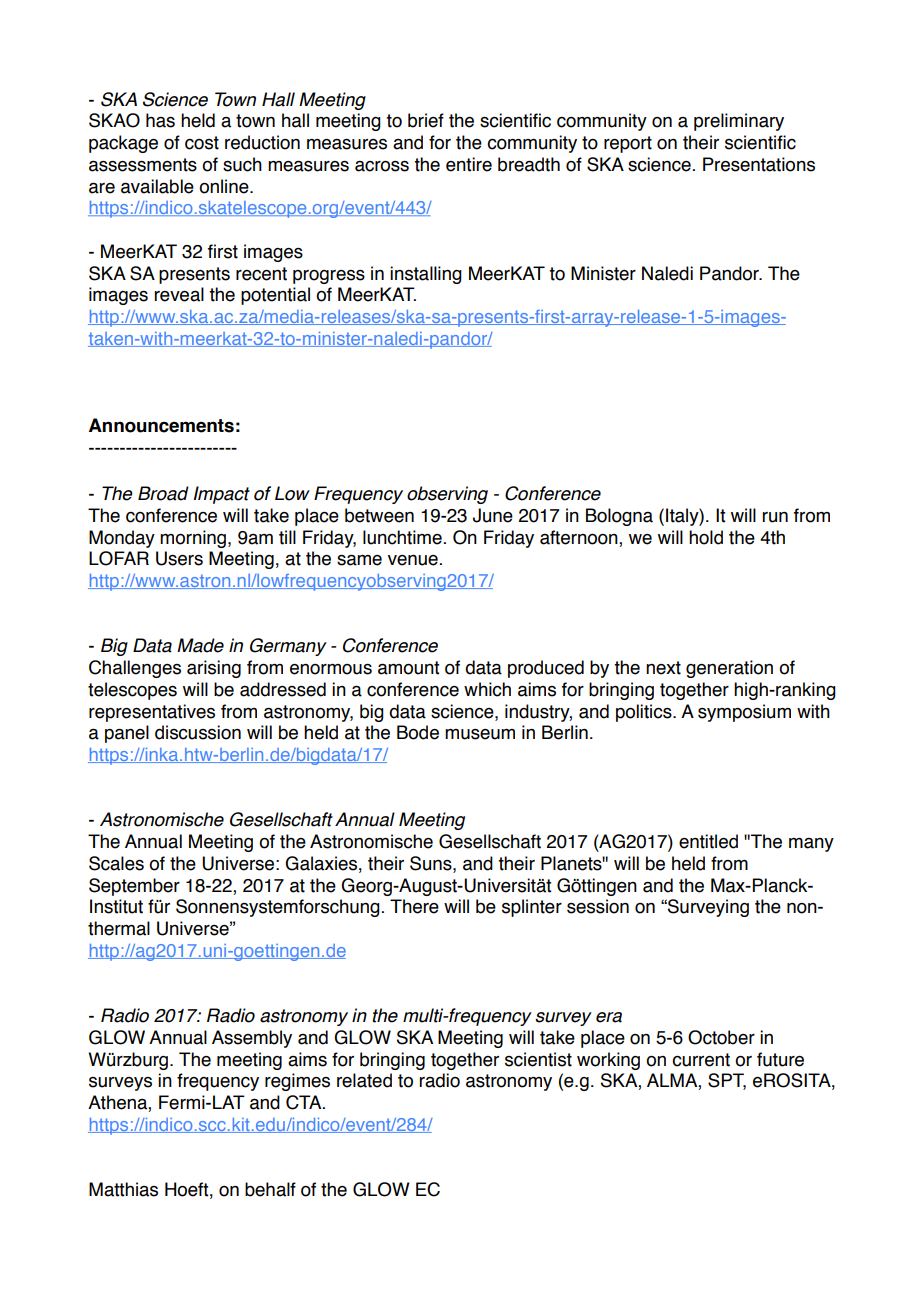 The height and width of the screenshot is (1308, 924). I want to click on Made, so click(200, 645).
